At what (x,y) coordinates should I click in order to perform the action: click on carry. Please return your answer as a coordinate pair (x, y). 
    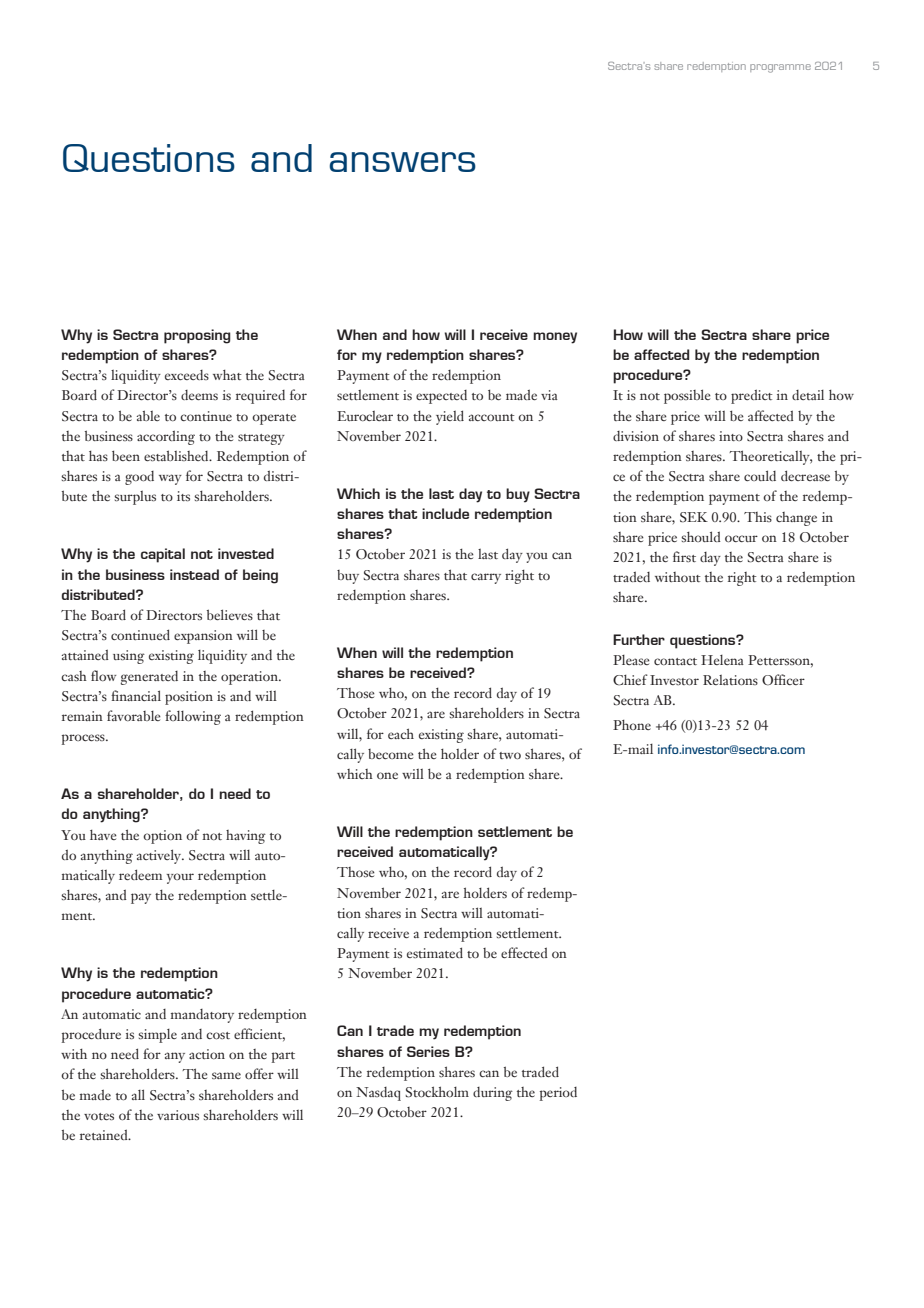
    Looking at the image, I should click on (486, 578).
